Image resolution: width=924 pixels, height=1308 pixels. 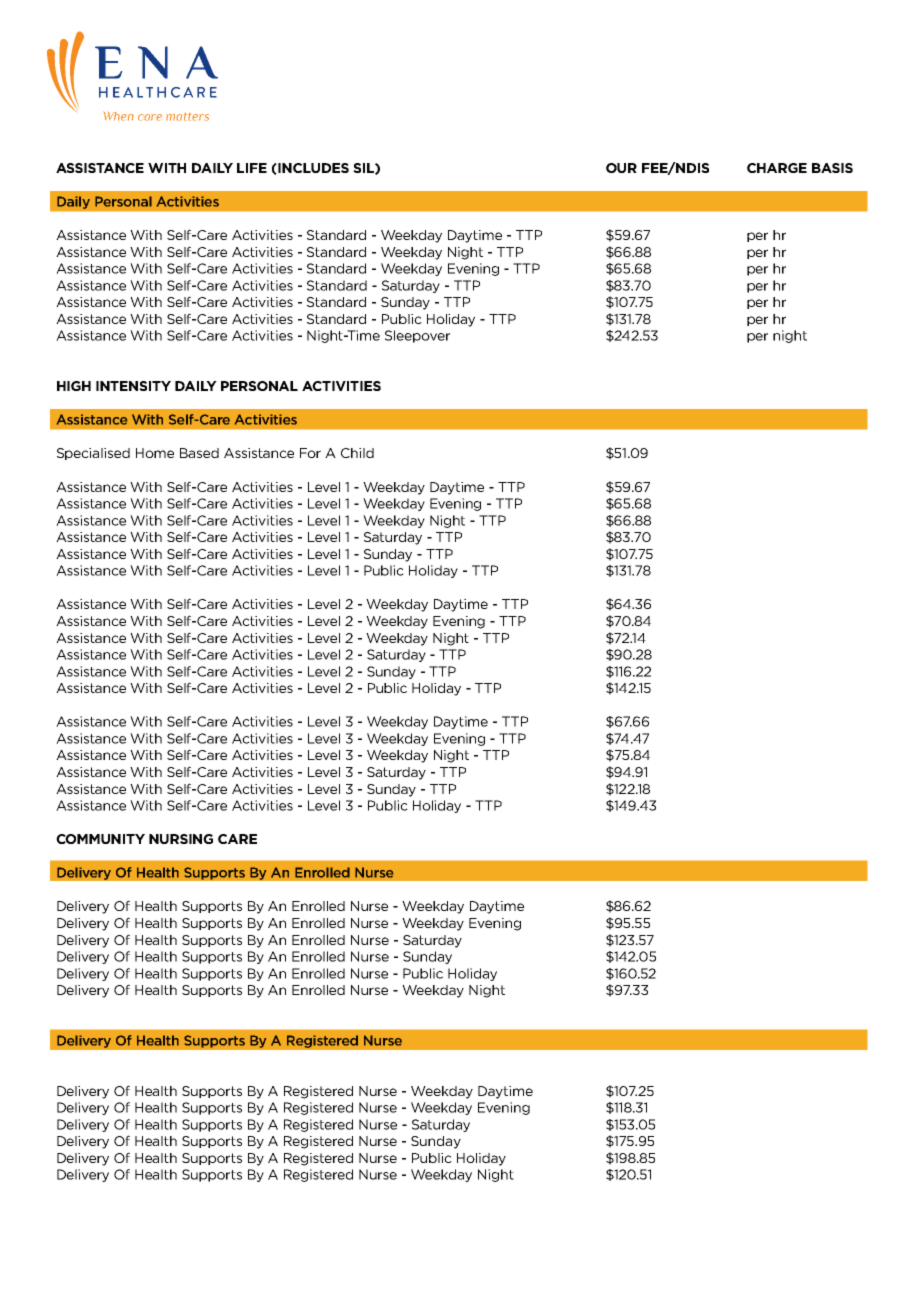 I want to click on COMMUNITY, so click(x=100, y=839).
